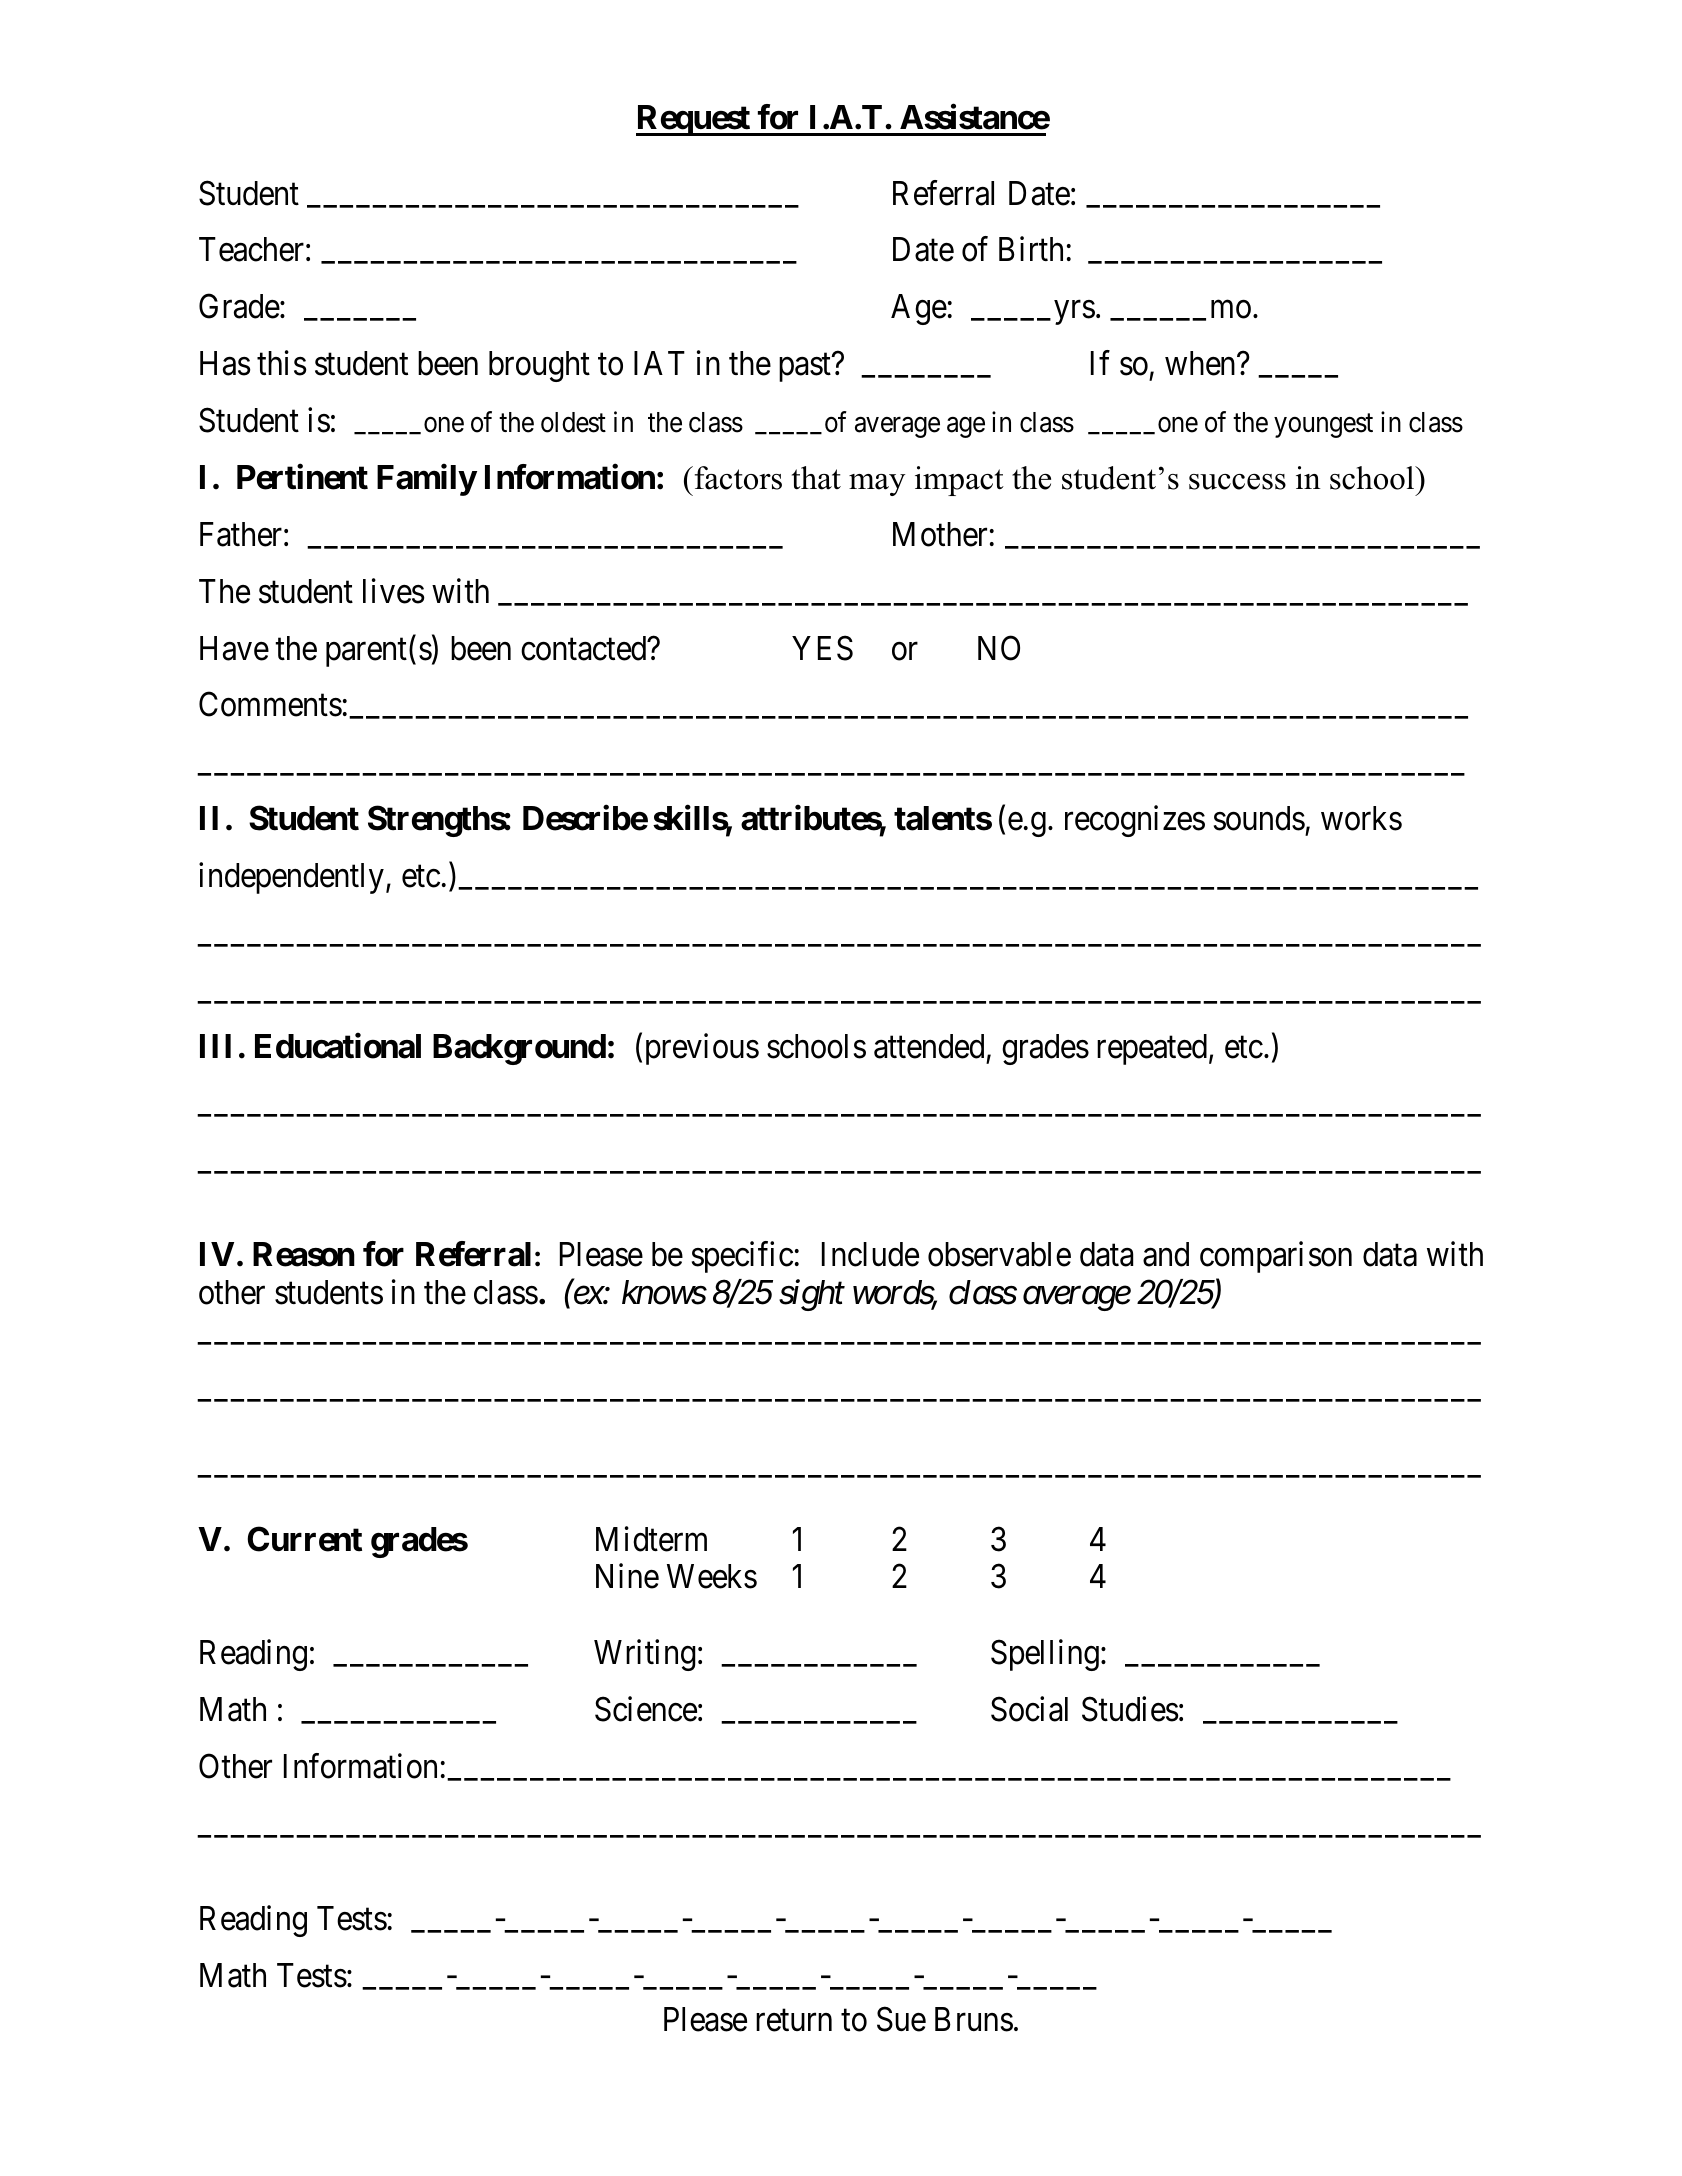 This page has height=2176, width=1682. I want to click on repeated, so click(1152, 1049).
